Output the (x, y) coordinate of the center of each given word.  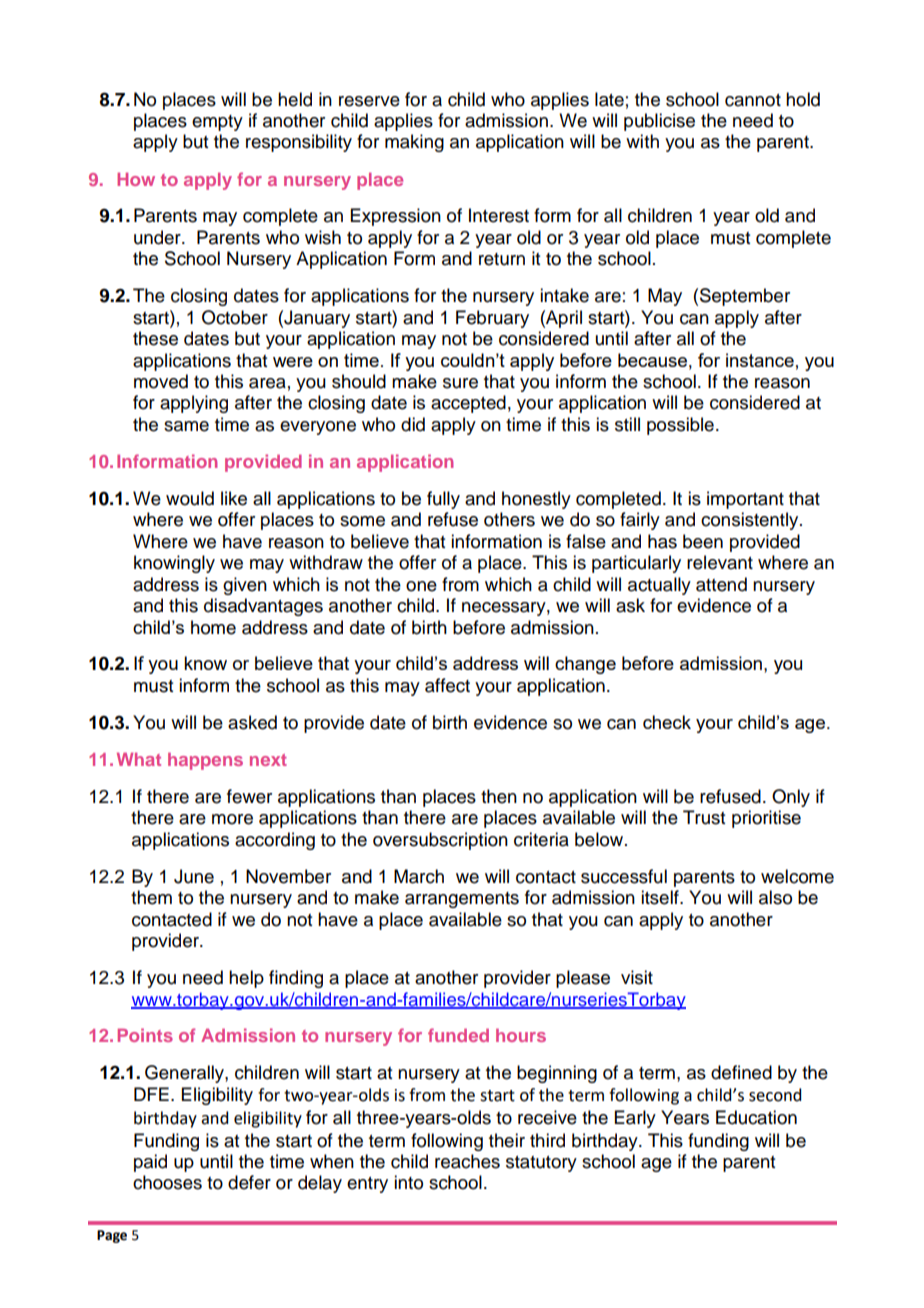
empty (217, 123)
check (667, 722)
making (414, 143)
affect (447, 685)
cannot (753, 100)
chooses (167, 1182)
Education (756, 1117)
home (213, 627)
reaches (467, 1161)
